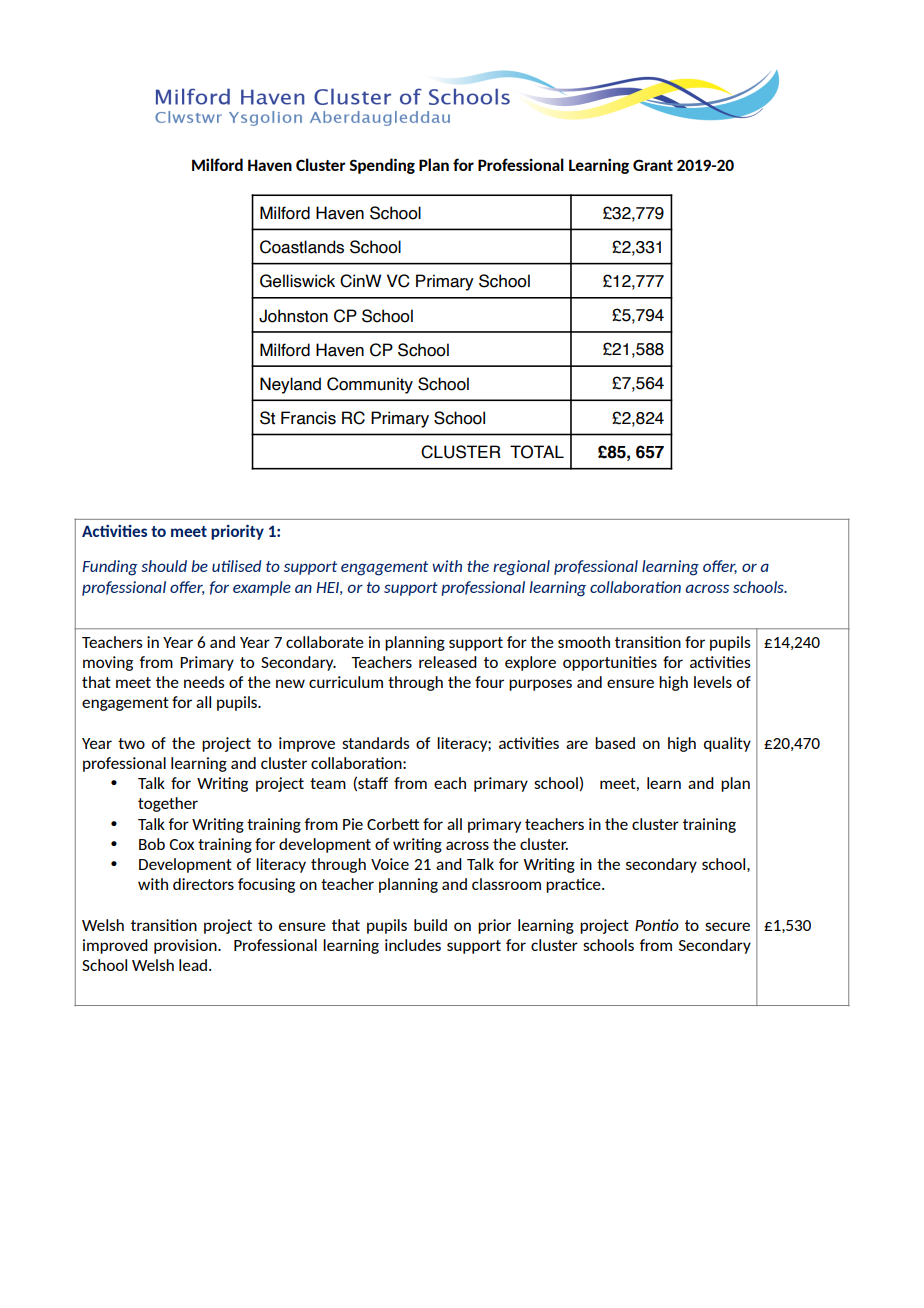 This page has width=924, height=1308. Describe the element at coordinates (727, 926) in the page. I see `secure` at that location.
